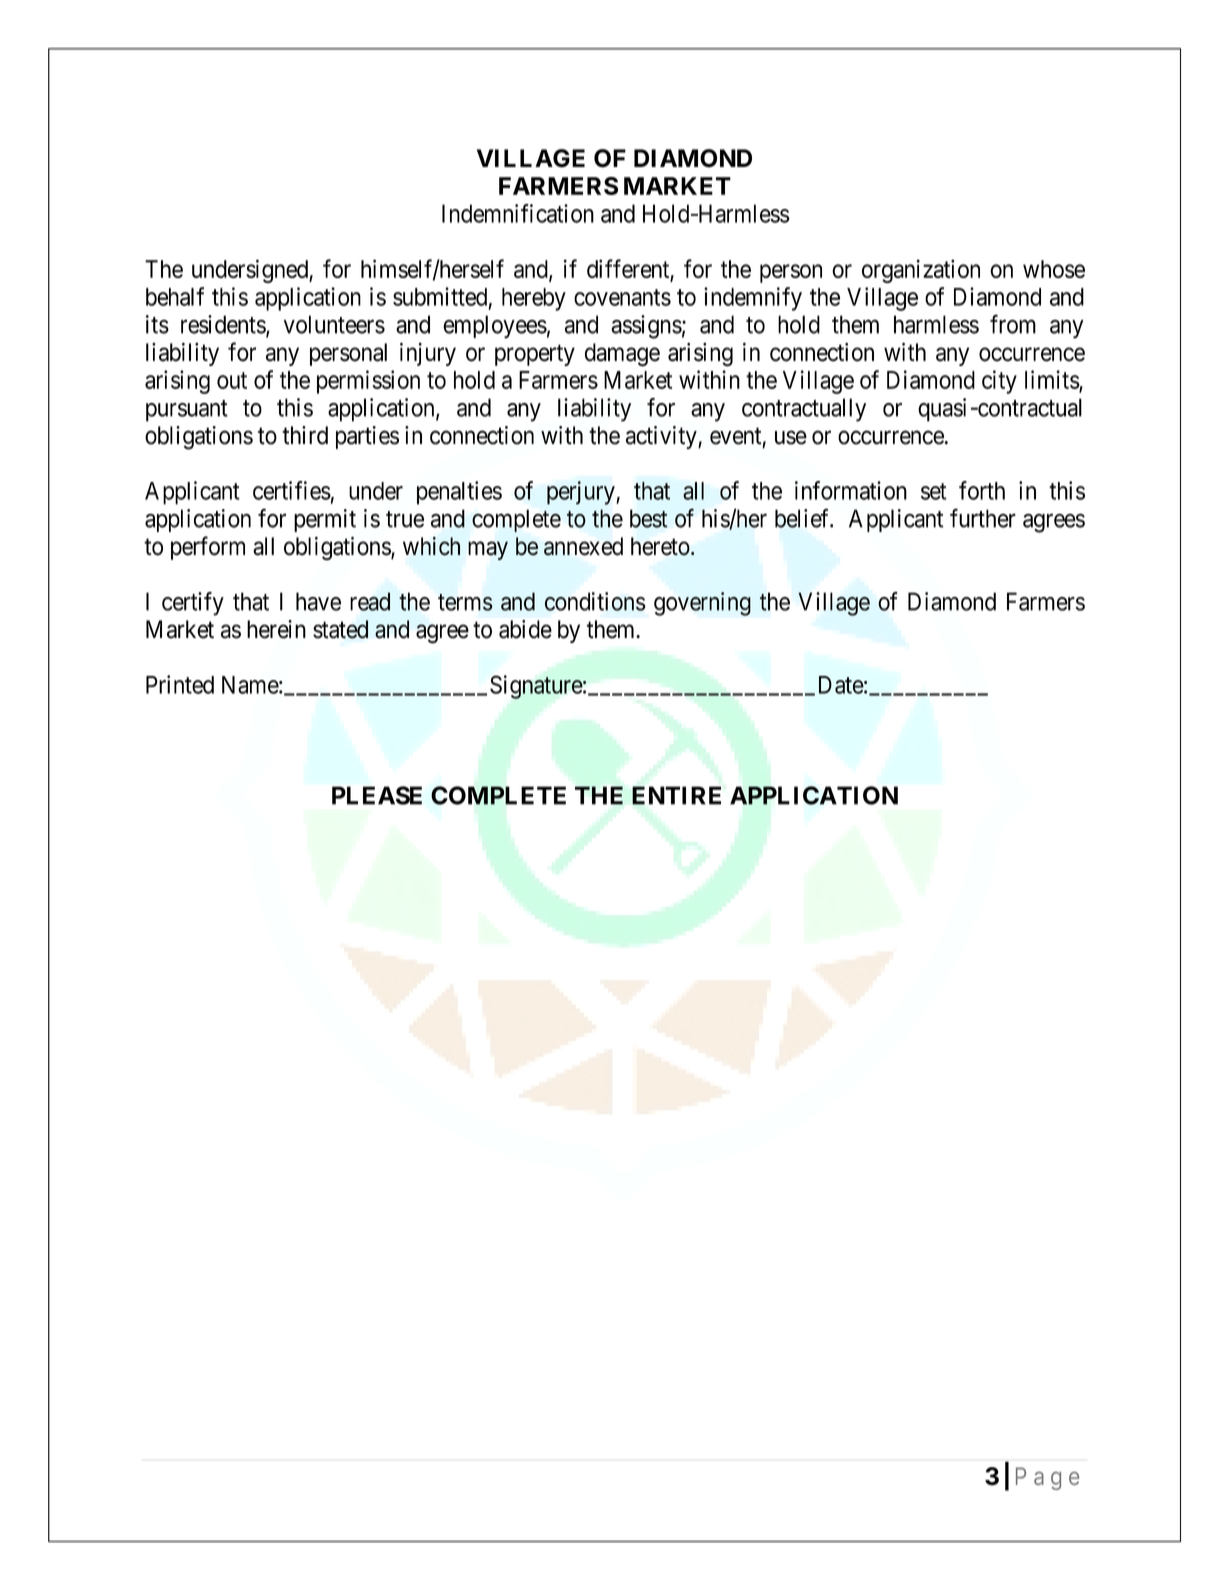 This screenshot has height=1590, width=1229. I want to click on Indemnification, so click(518, 213).
